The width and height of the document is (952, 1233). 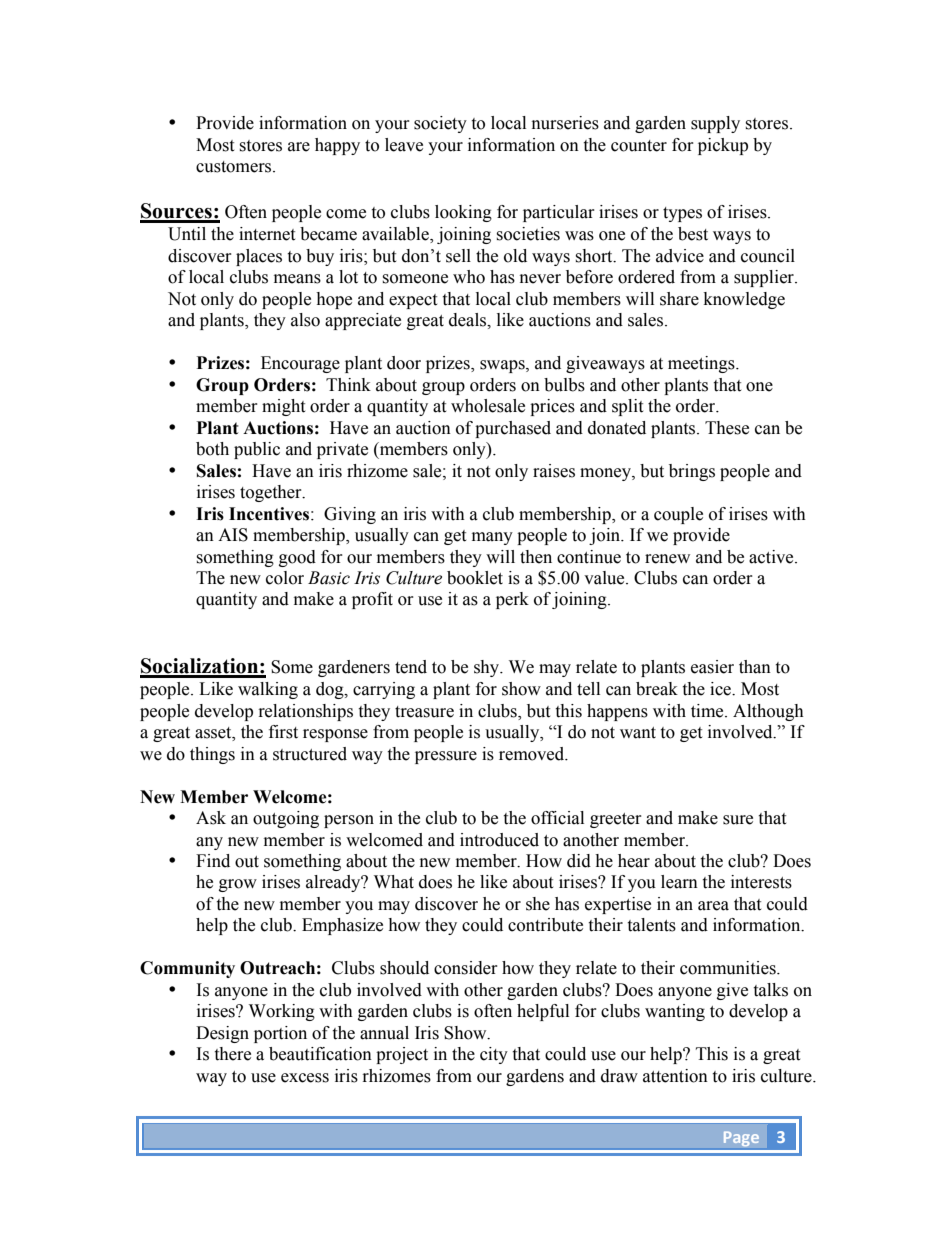 What do you see at coordinates (667, 559) in the document?
I see `renew` at bounding box center [667, 559].
